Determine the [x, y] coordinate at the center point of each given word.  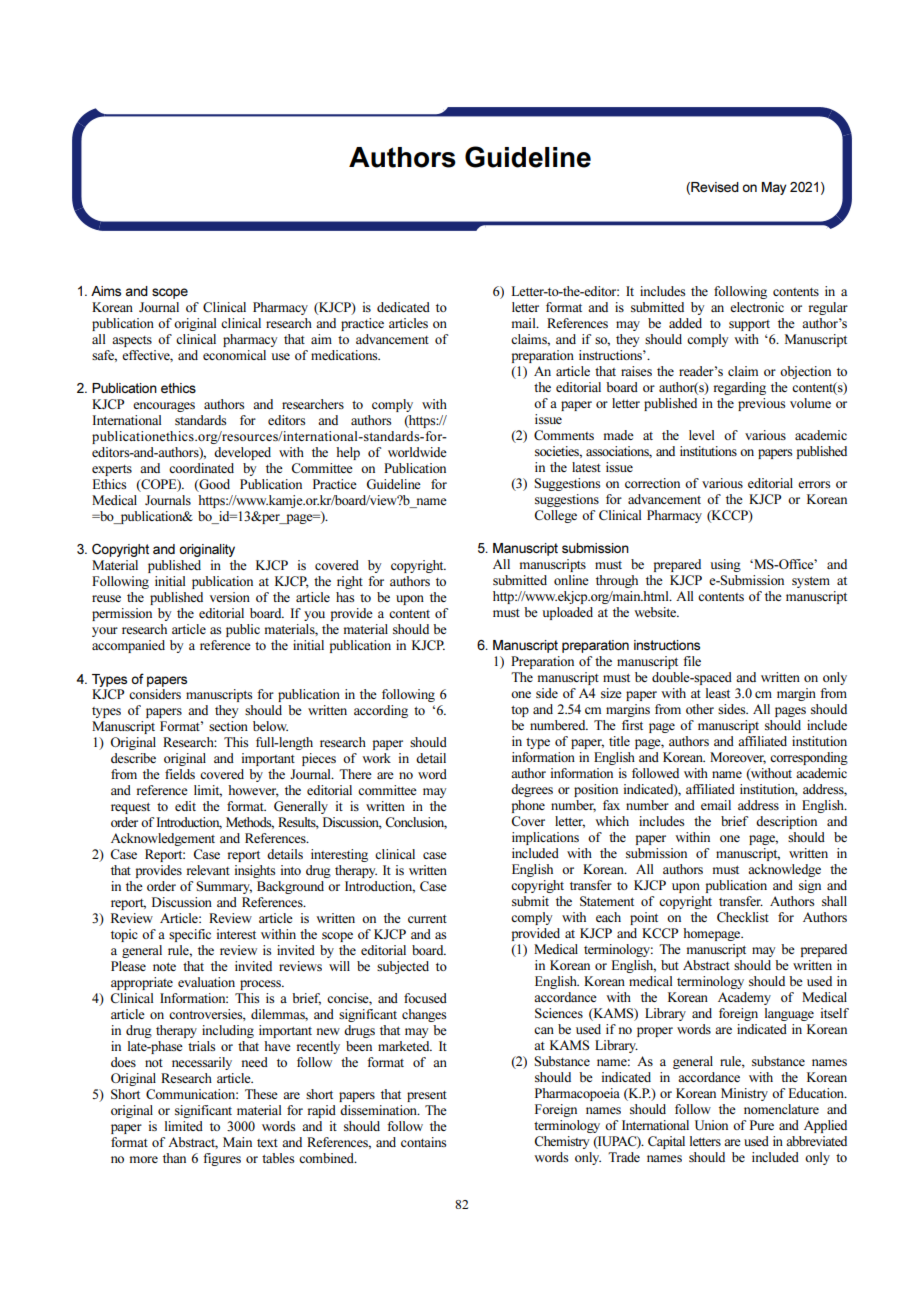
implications [545, 838]
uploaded [568, 613]
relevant [208, 870]
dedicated [403, 307]
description [786, 822]
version [230, 597]
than [174, 1158]
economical [234, 355]
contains [424, 1142]
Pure [762, 1125]
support [749, 325]
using [726, 565]
